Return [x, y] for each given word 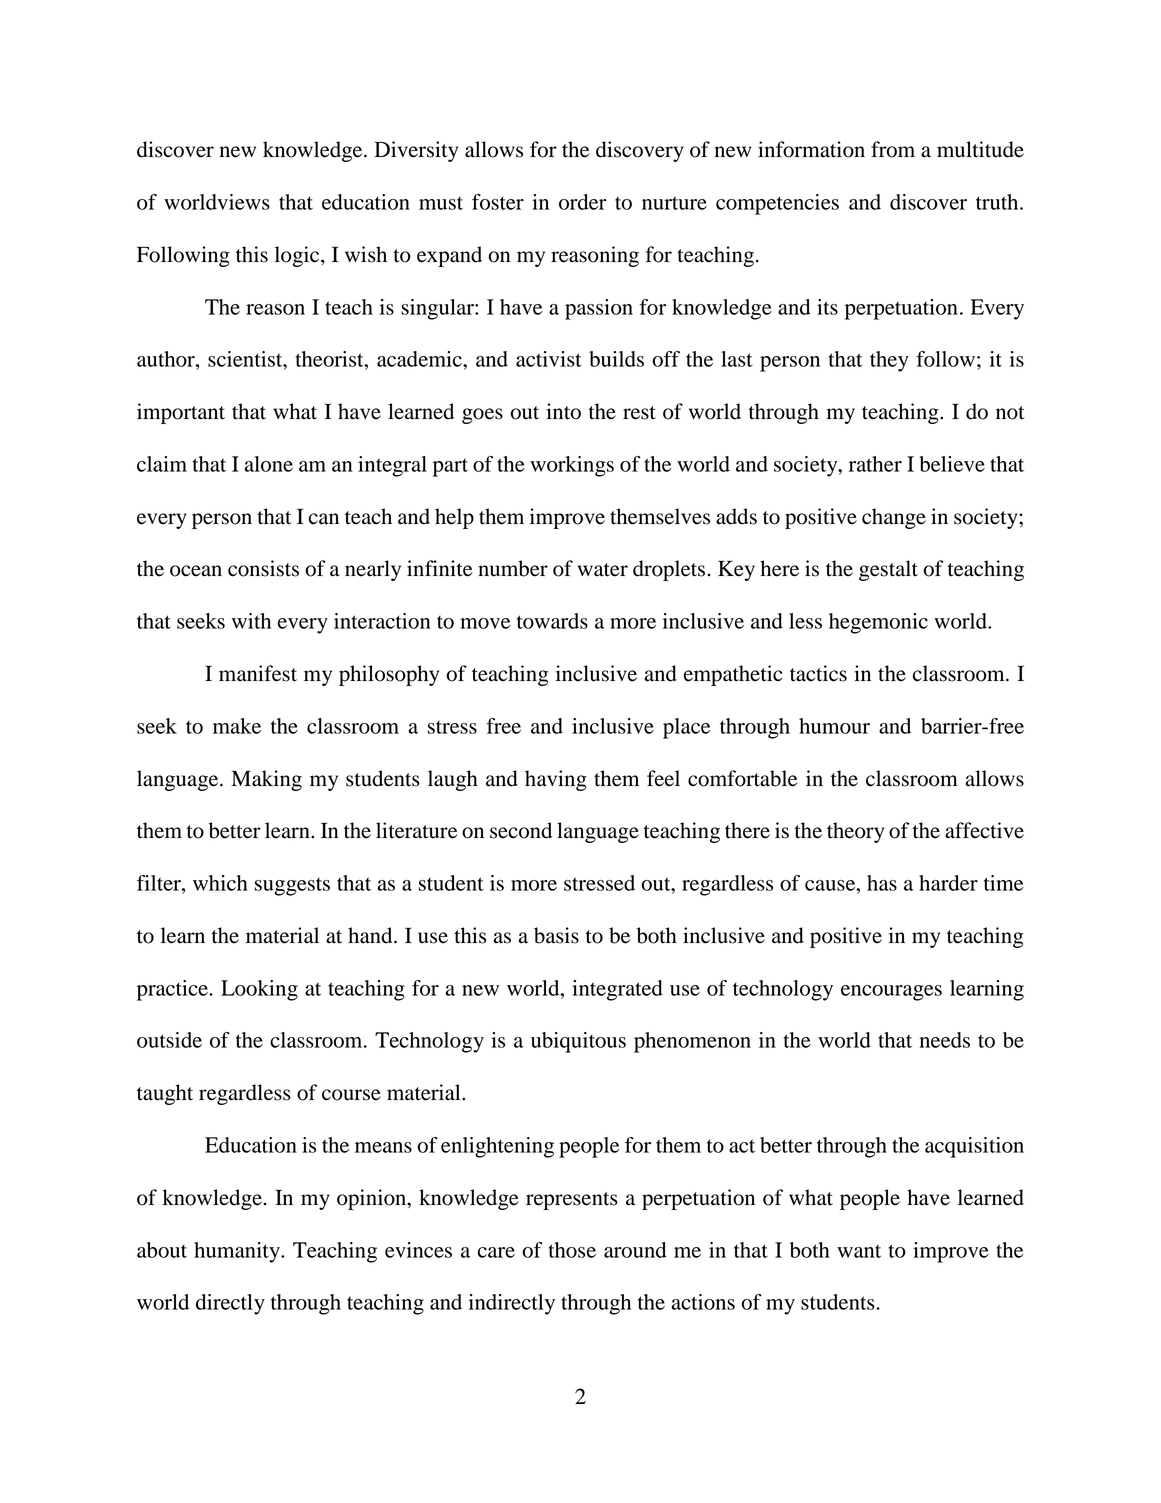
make [237, 726]
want [859, 1251]
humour [834, 726]
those [572, 1250]
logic [298, 256]
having [556, 780]
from [893, 149]
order [583, 202]
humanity [238, 1252]
